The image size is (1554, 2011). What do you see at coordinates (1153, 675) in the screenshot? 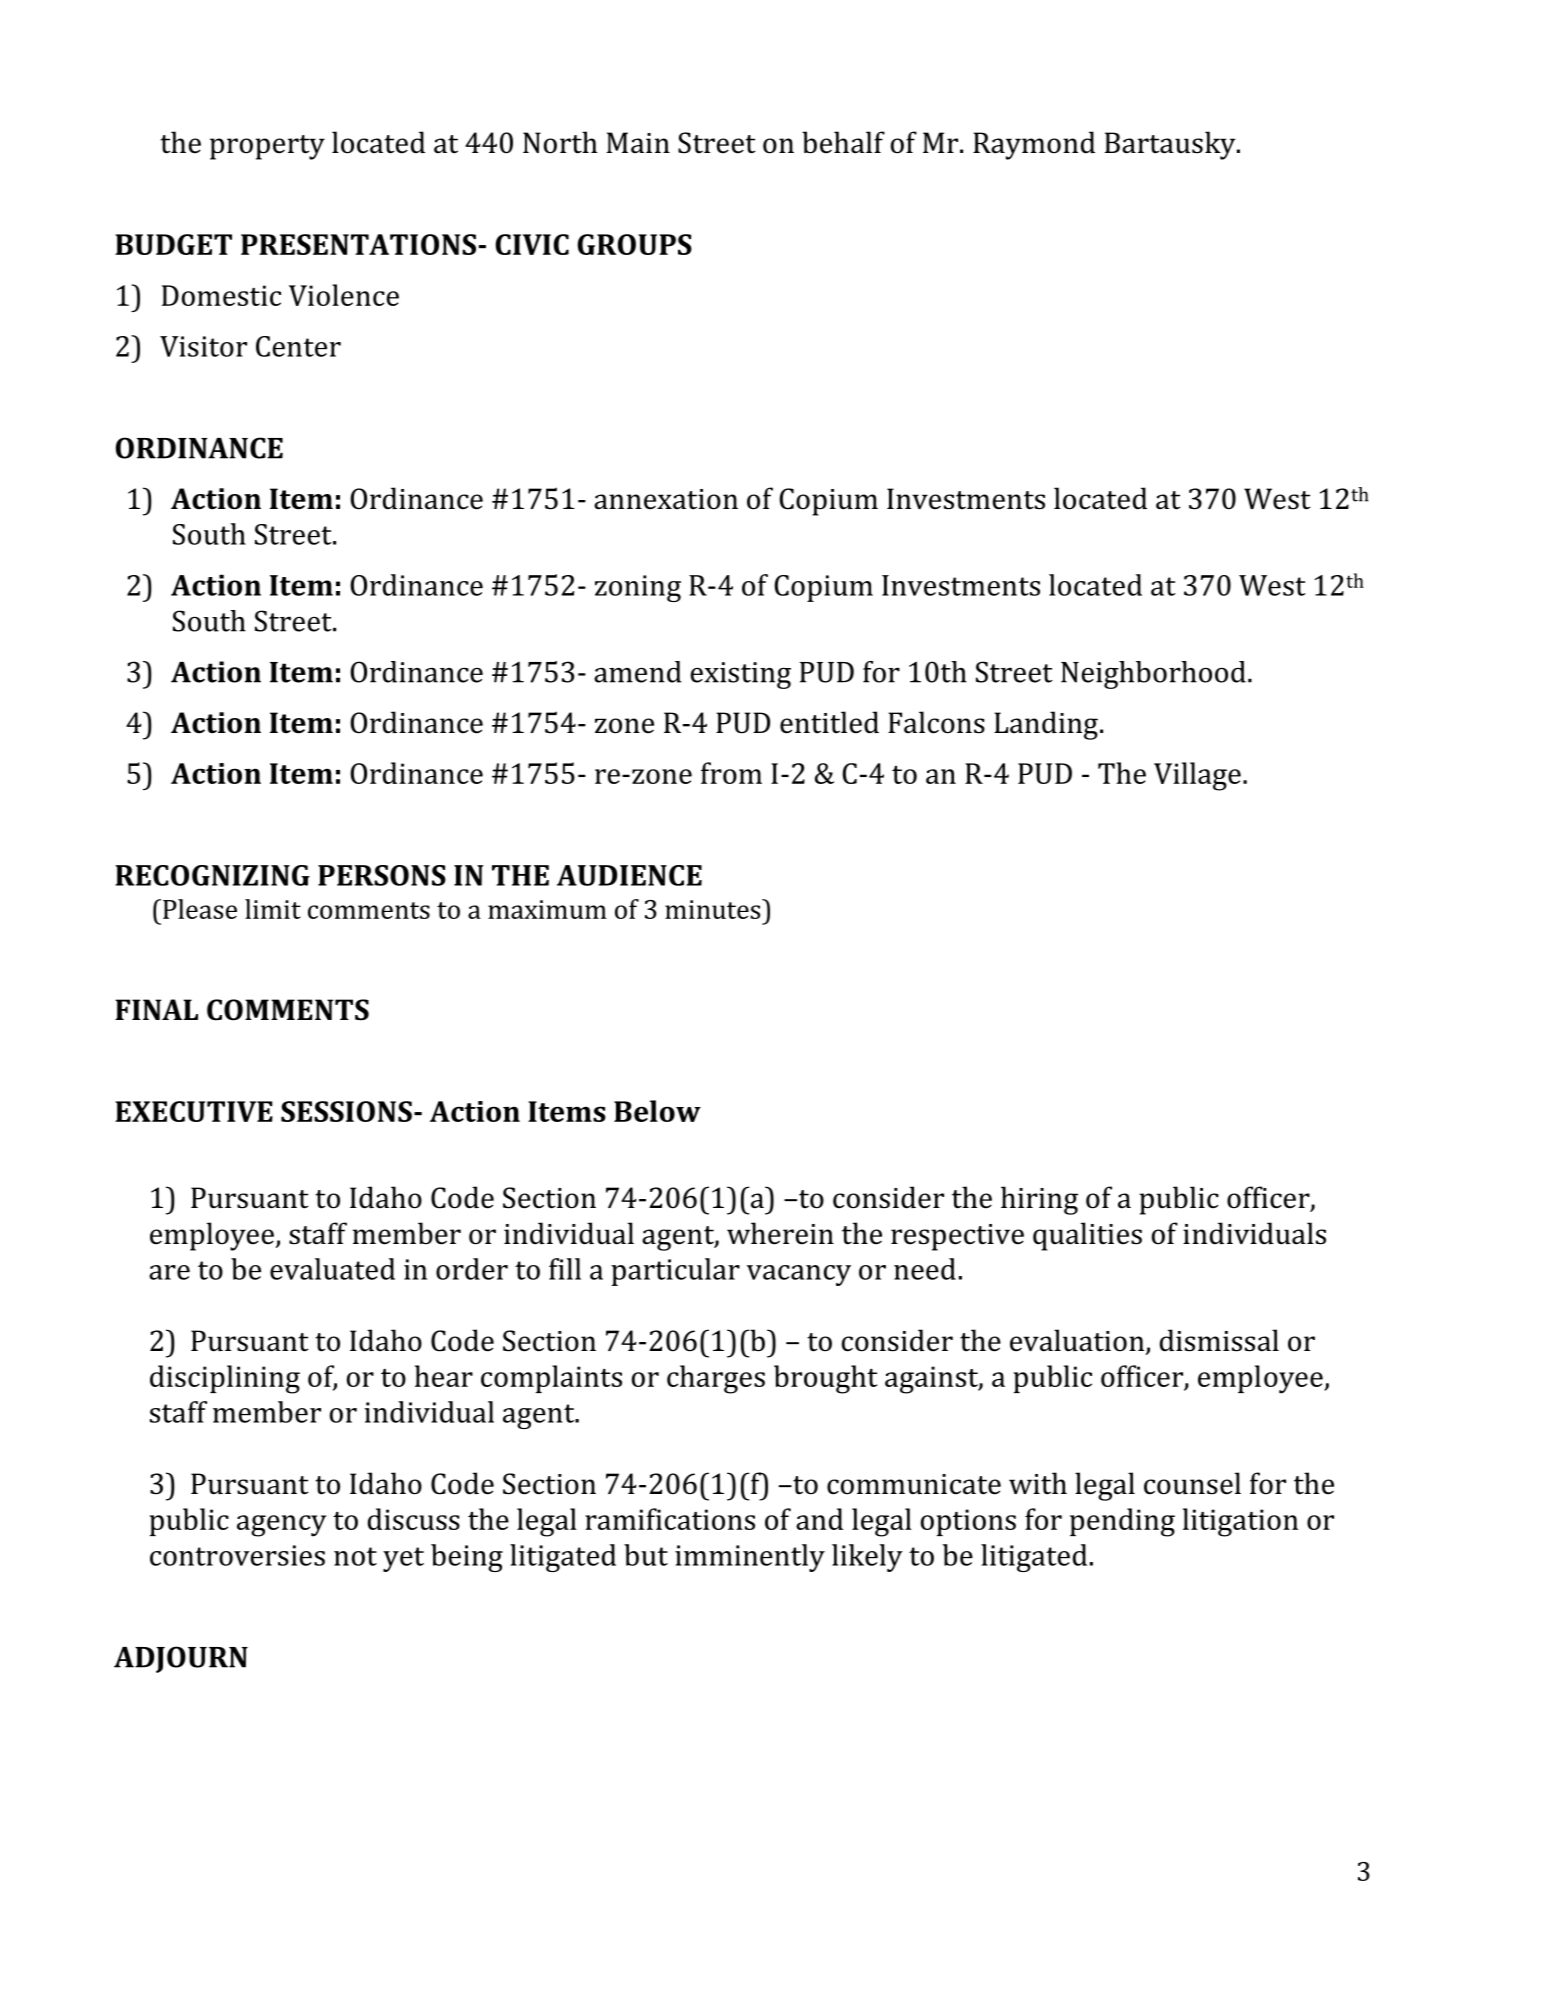
I see `Neighborhood` at bounding box center [1153, 675].
